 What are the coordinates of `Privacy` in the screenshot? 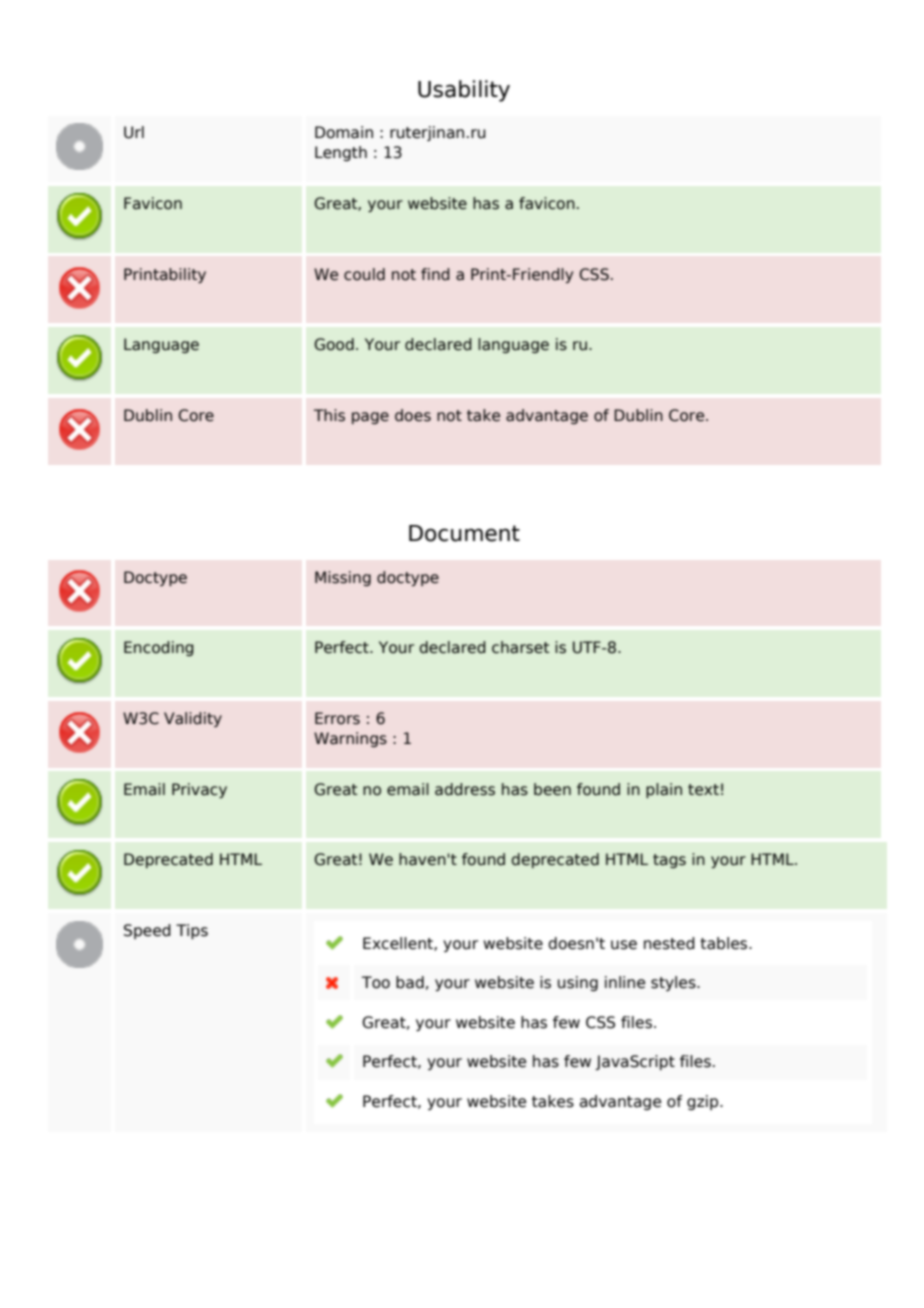 It's located at (199, 790).
